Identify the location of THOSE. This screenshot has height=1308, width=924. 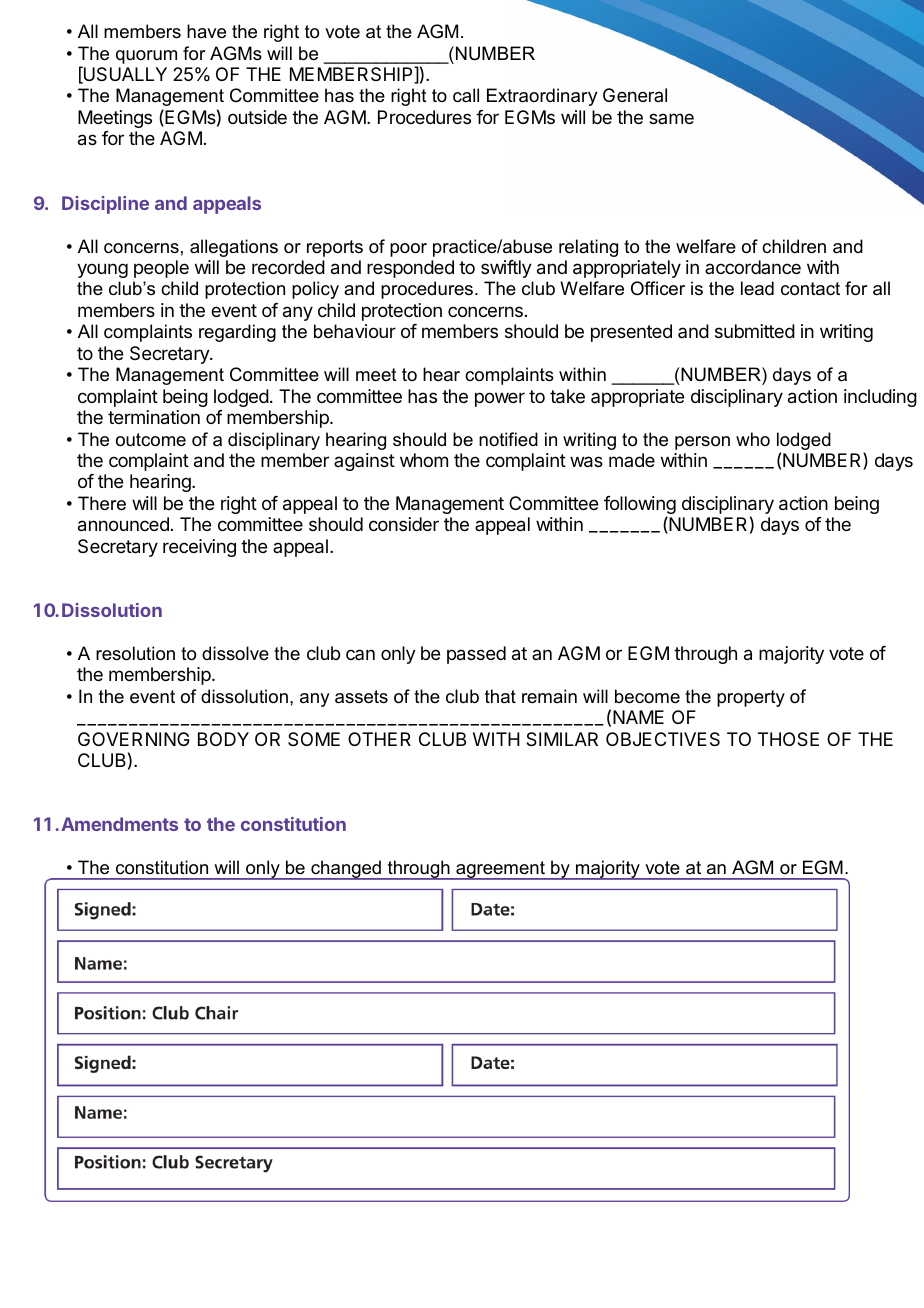
(788, 739).
